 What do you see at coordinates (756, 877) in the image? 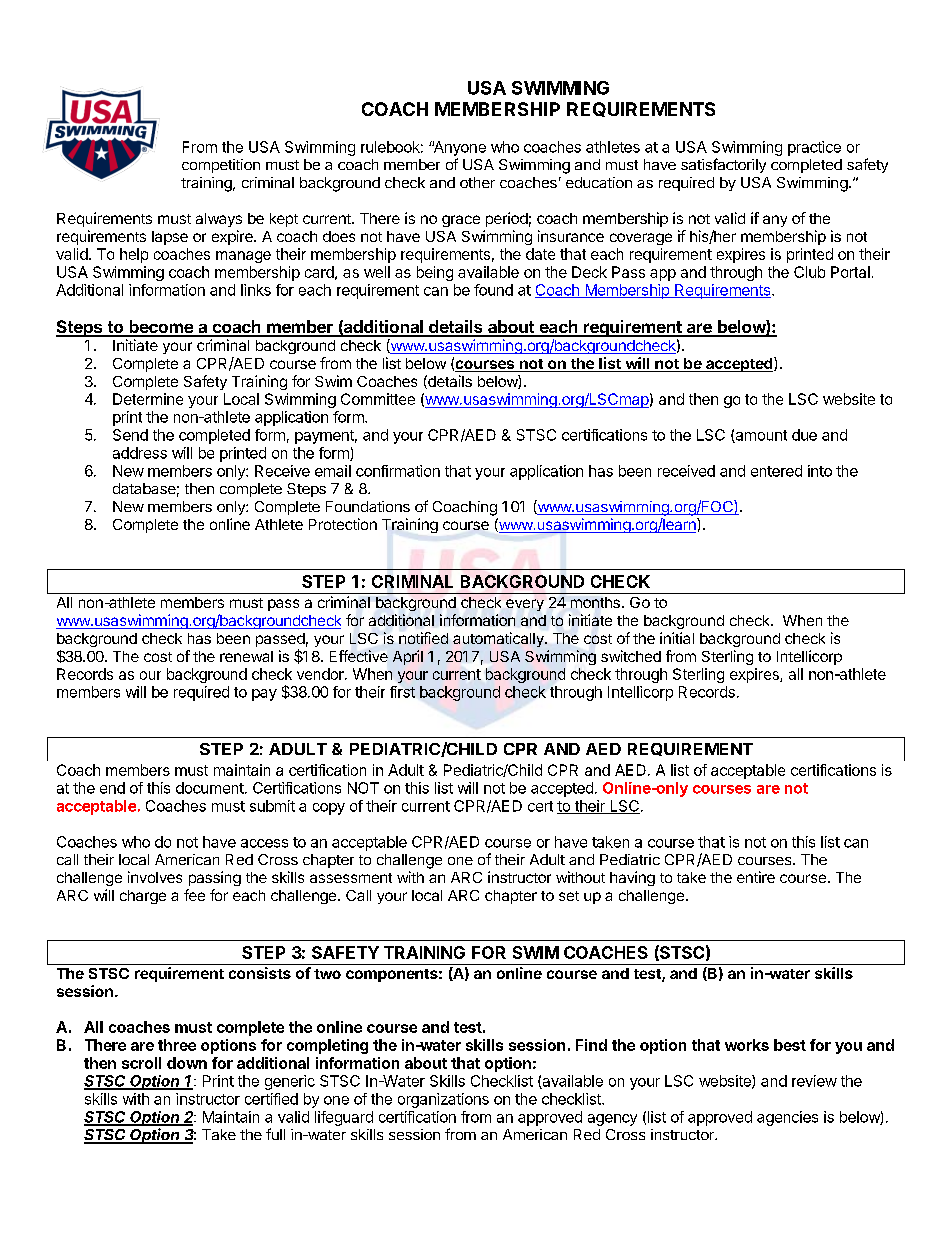
I see `entire` at bounding box center [756, 877].
